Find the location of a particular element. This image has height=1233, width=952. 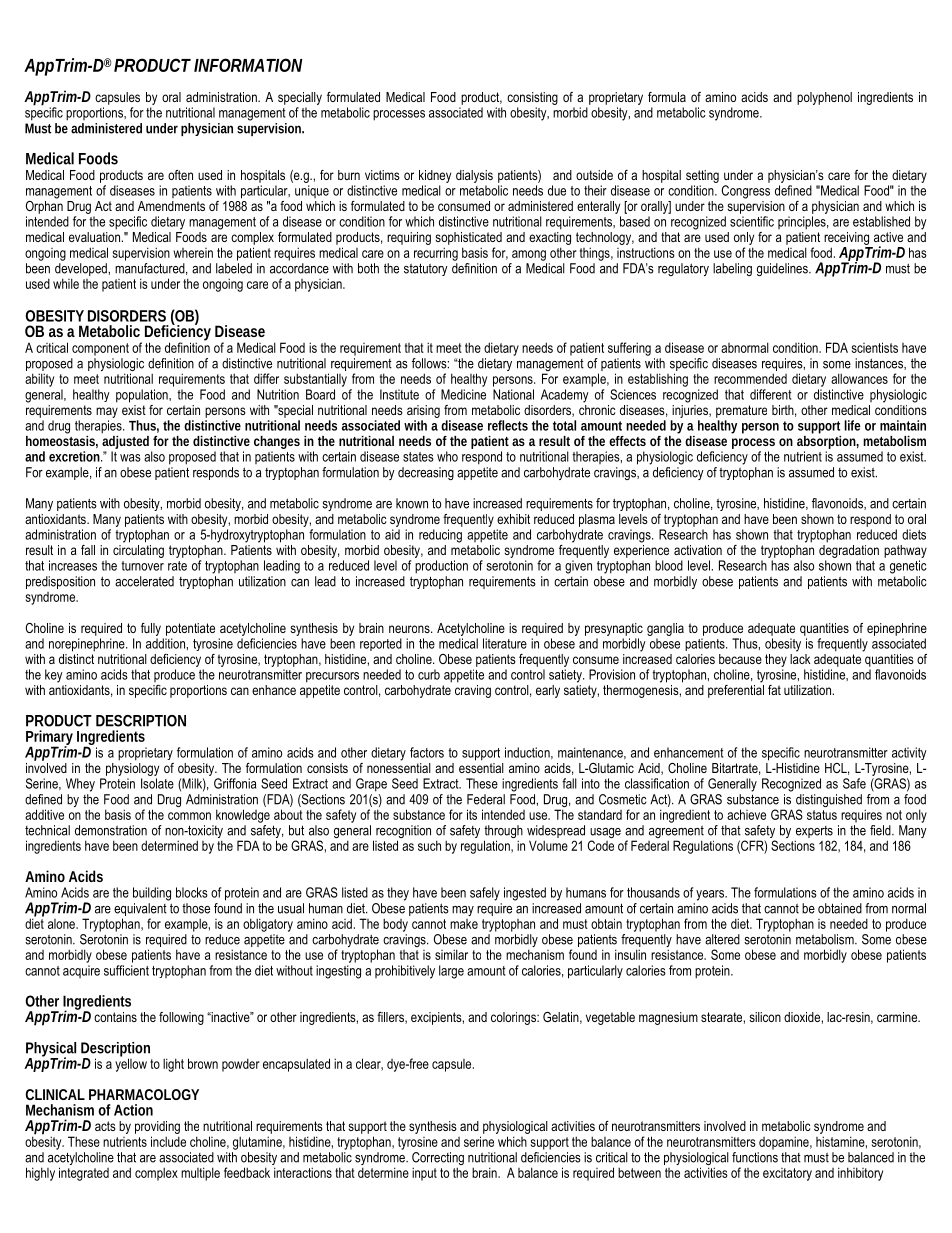

literature is located at coordinates (505, 643).
